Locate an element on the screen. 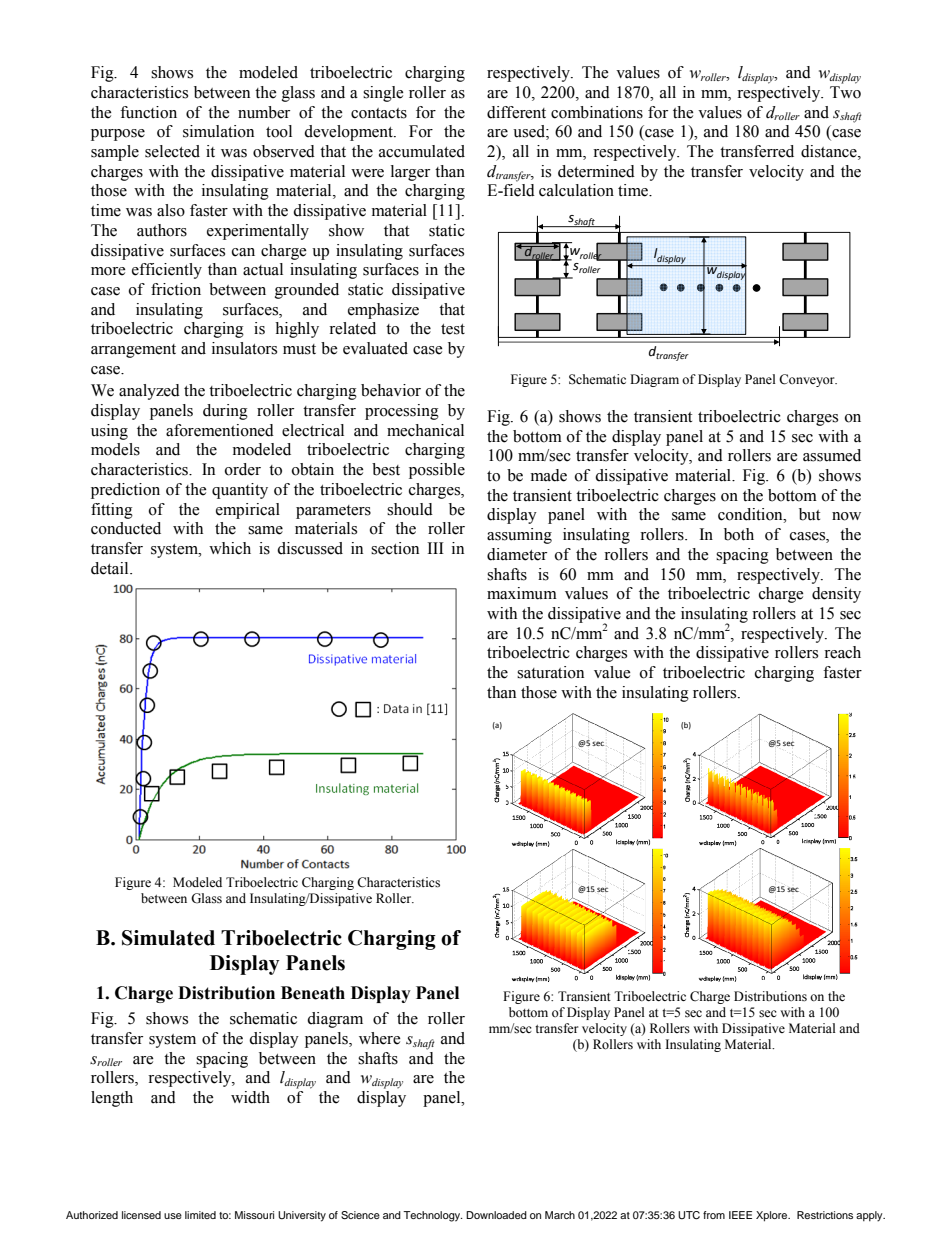 The width and height of the screenshot is (952, 1233). IEEE is located at coordinates (740, 1215).
